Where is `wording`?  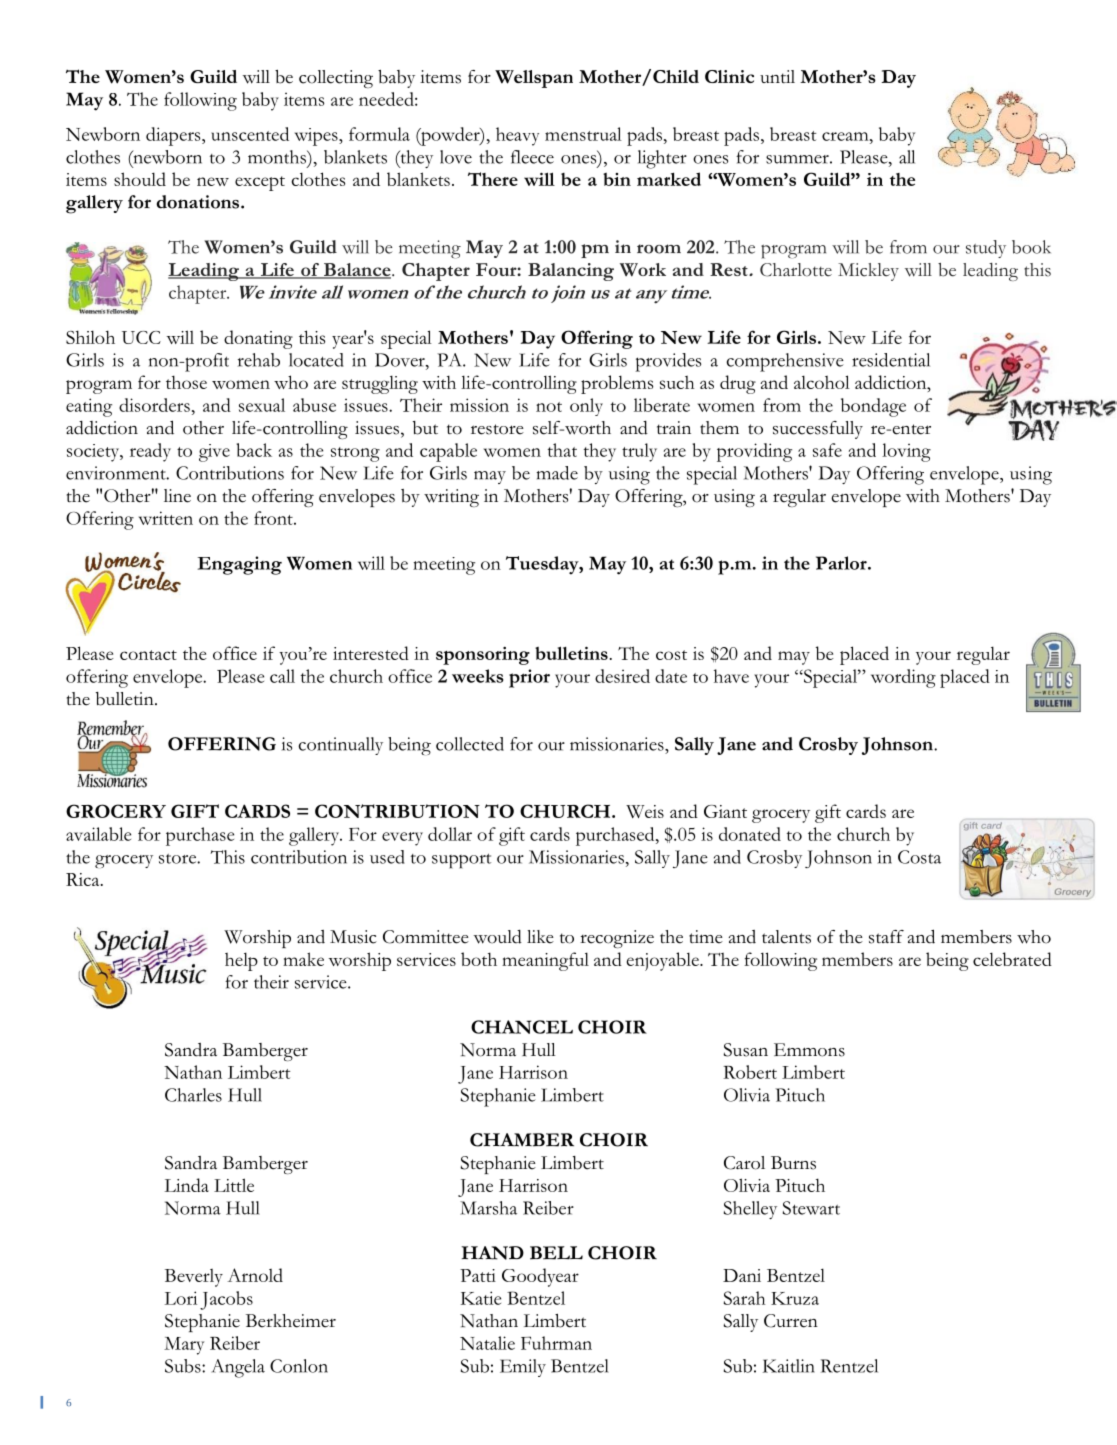
wording is located at coordinates (903, 678).
